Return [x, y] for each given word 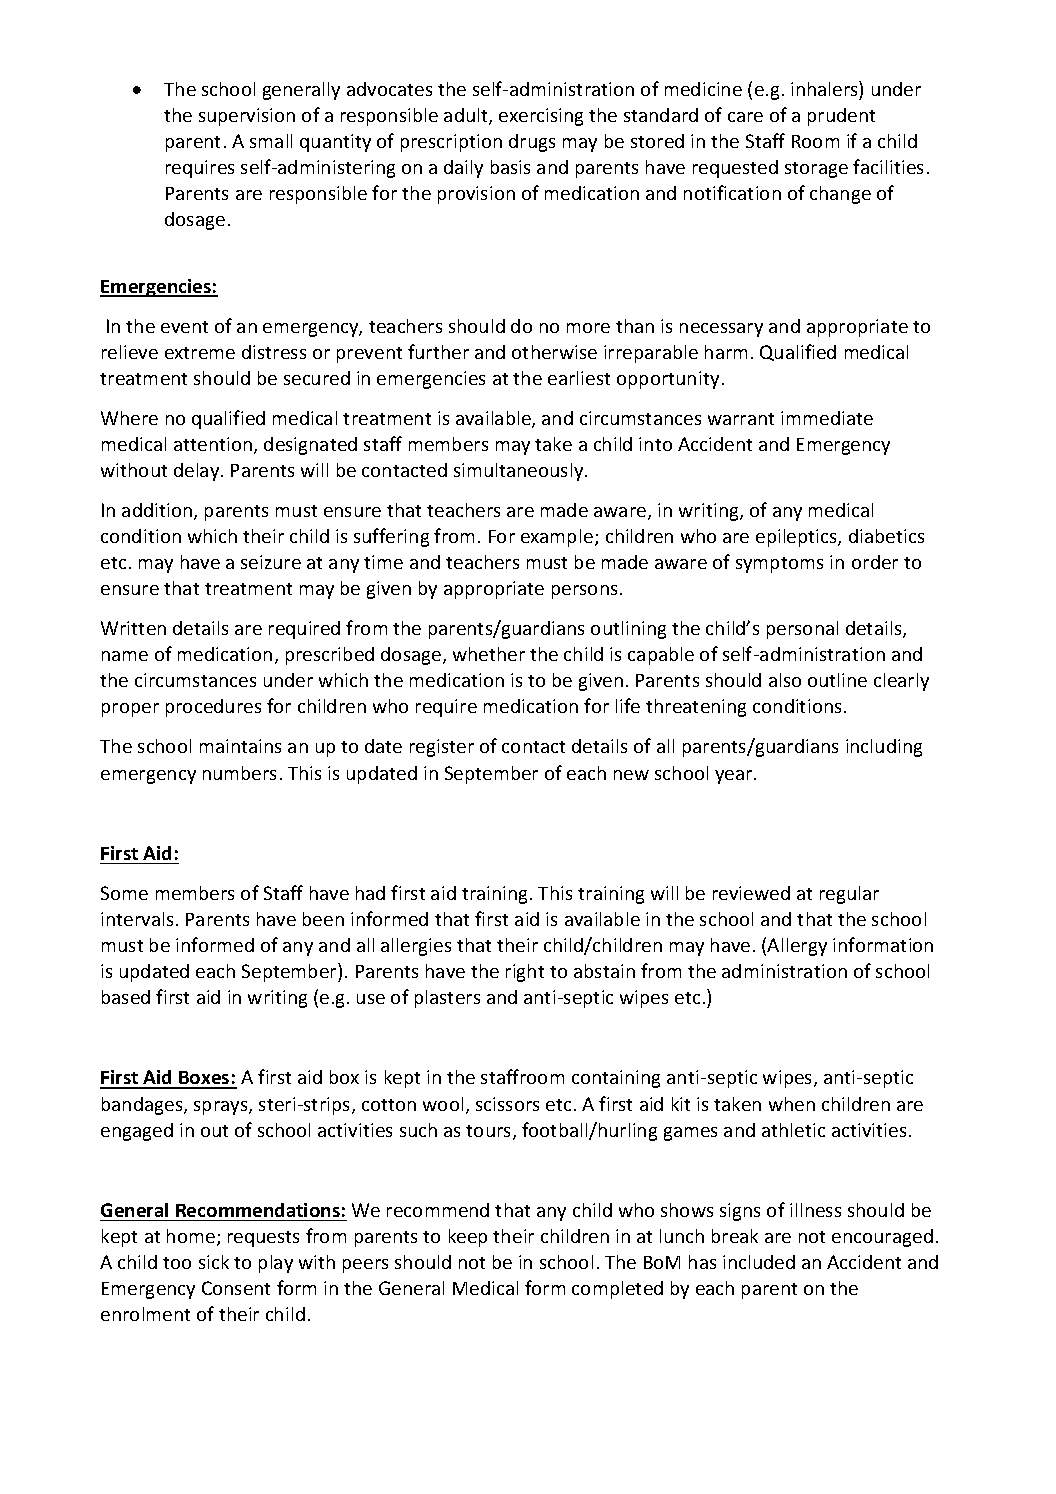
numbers [239, 773]
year [735, 777]
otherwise [554, 352]
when [792, 1104]
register [442, 748]
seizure [271, 562]
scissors [507, 1104]
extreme [200, 353]
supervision [247, 117]
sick [214, 1262]
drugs [532, 143]
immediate [827, 418]
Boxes [204, 1079]
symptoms [779, 565]
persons [584, 592]
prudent [841, 117]
